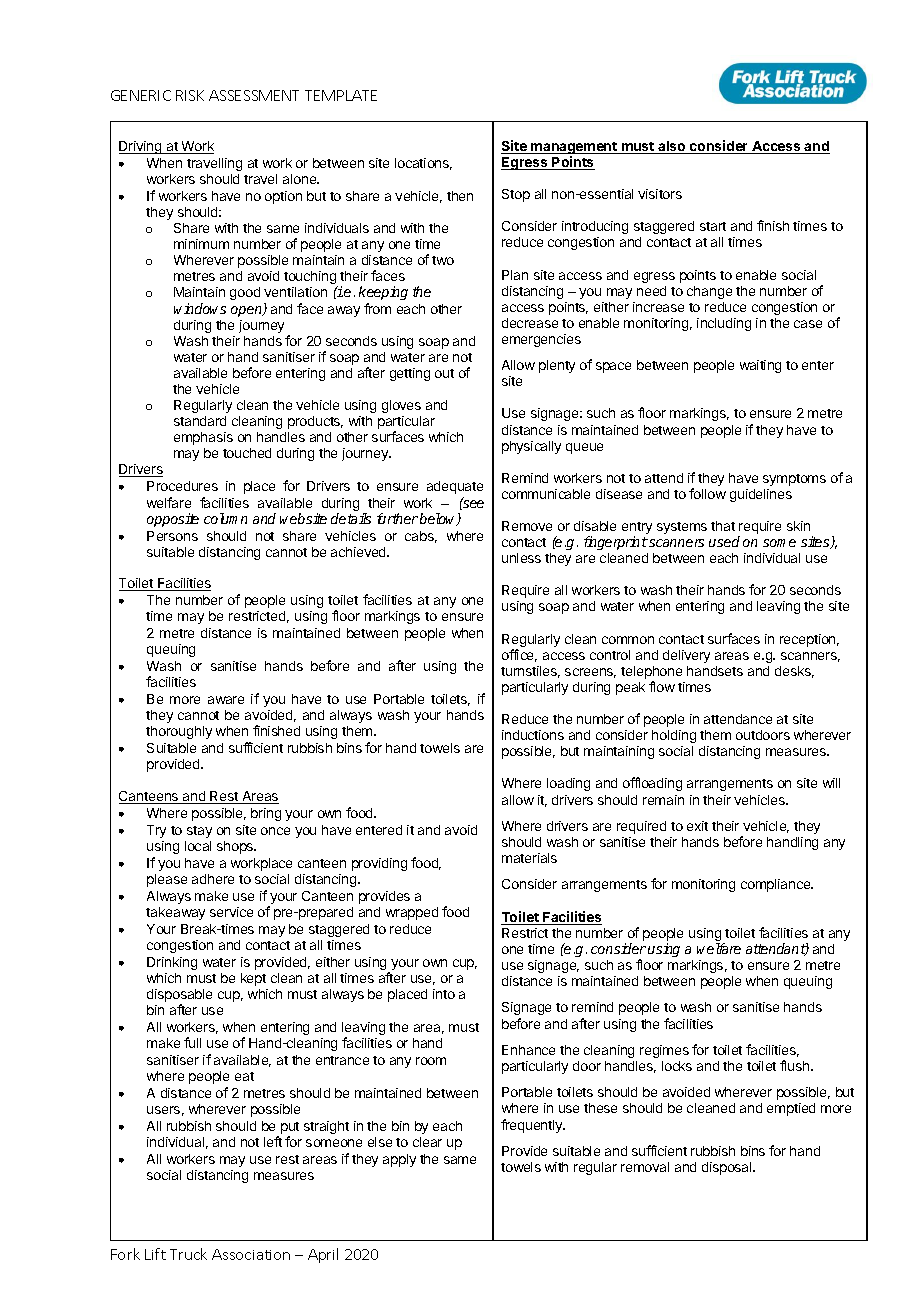 The width and height of the screenshot is (924, 1308). Describe the element at coordinates (198, 846) in the screenshot. I see `local` at that location.
